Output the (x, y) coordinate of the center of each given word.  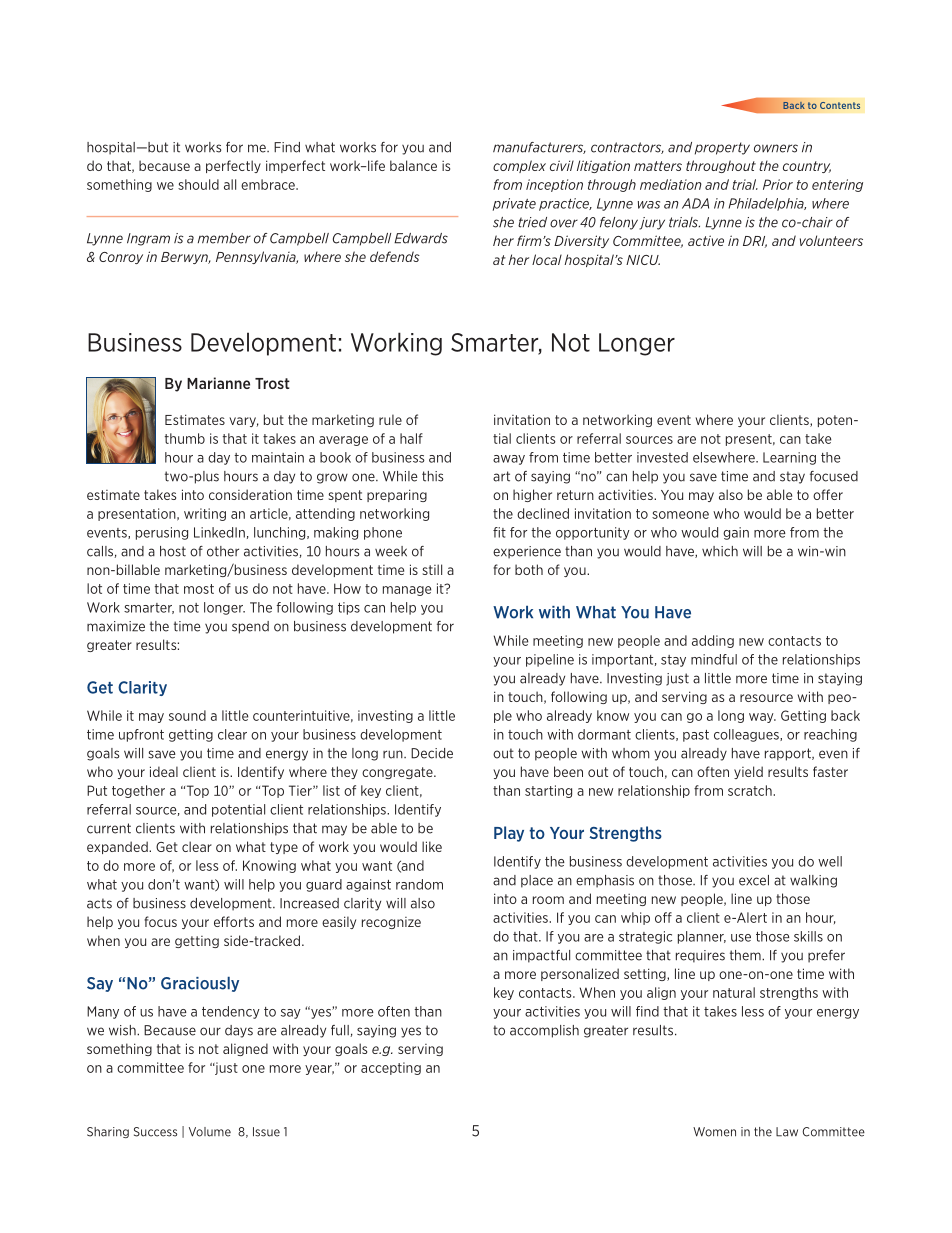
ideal (164, 771)
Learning (789, 458)
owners (776, 148)
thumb (185, 438)
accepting (391, 1068)
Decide (432, 753)
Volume (210, 1132)
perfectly (233, 166)
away (509, 460)
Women (714, 1132)
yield (748, 772)
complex (519, 166)
